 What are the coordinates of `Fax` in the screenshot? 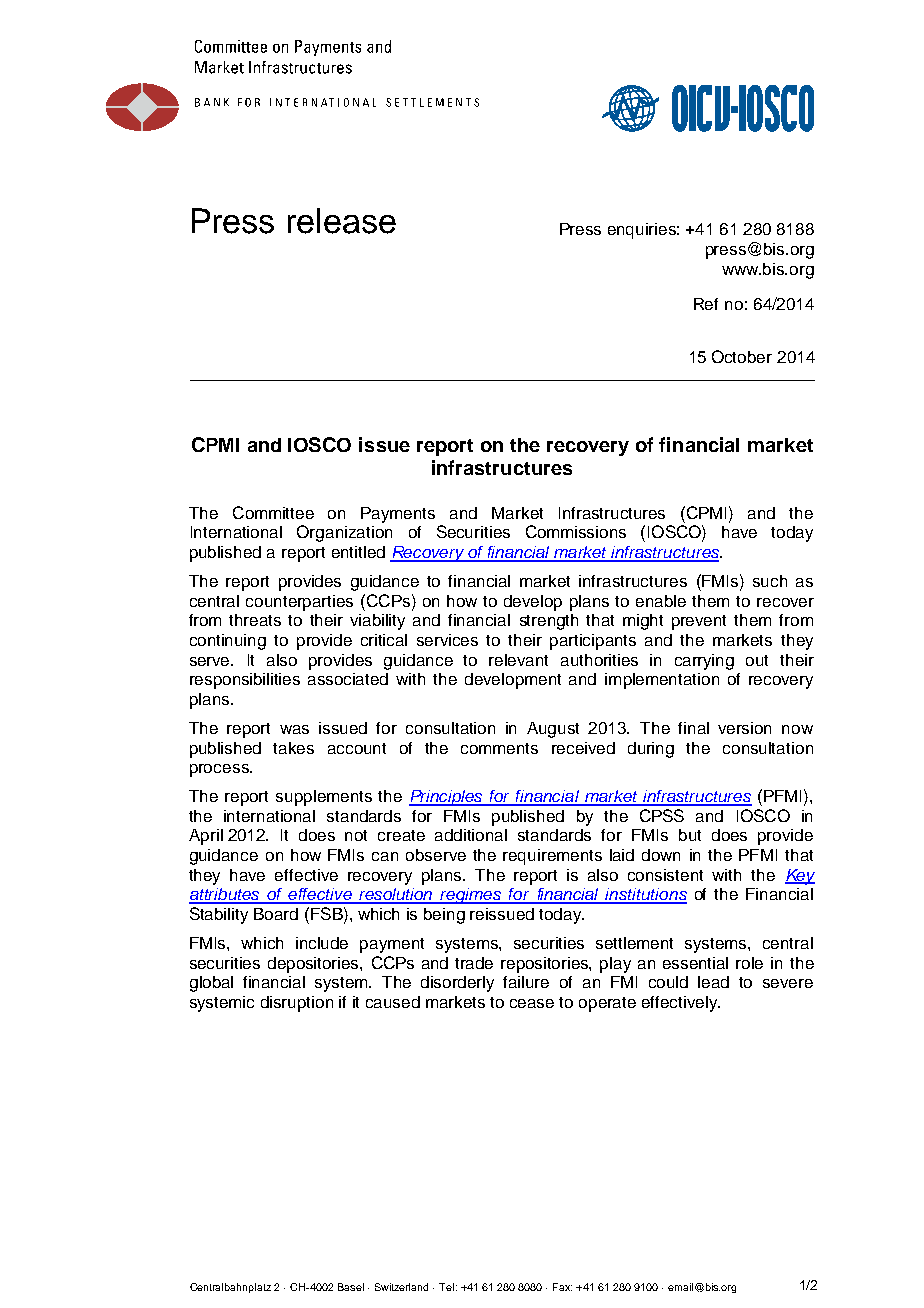 It's located at (562, 1287).
